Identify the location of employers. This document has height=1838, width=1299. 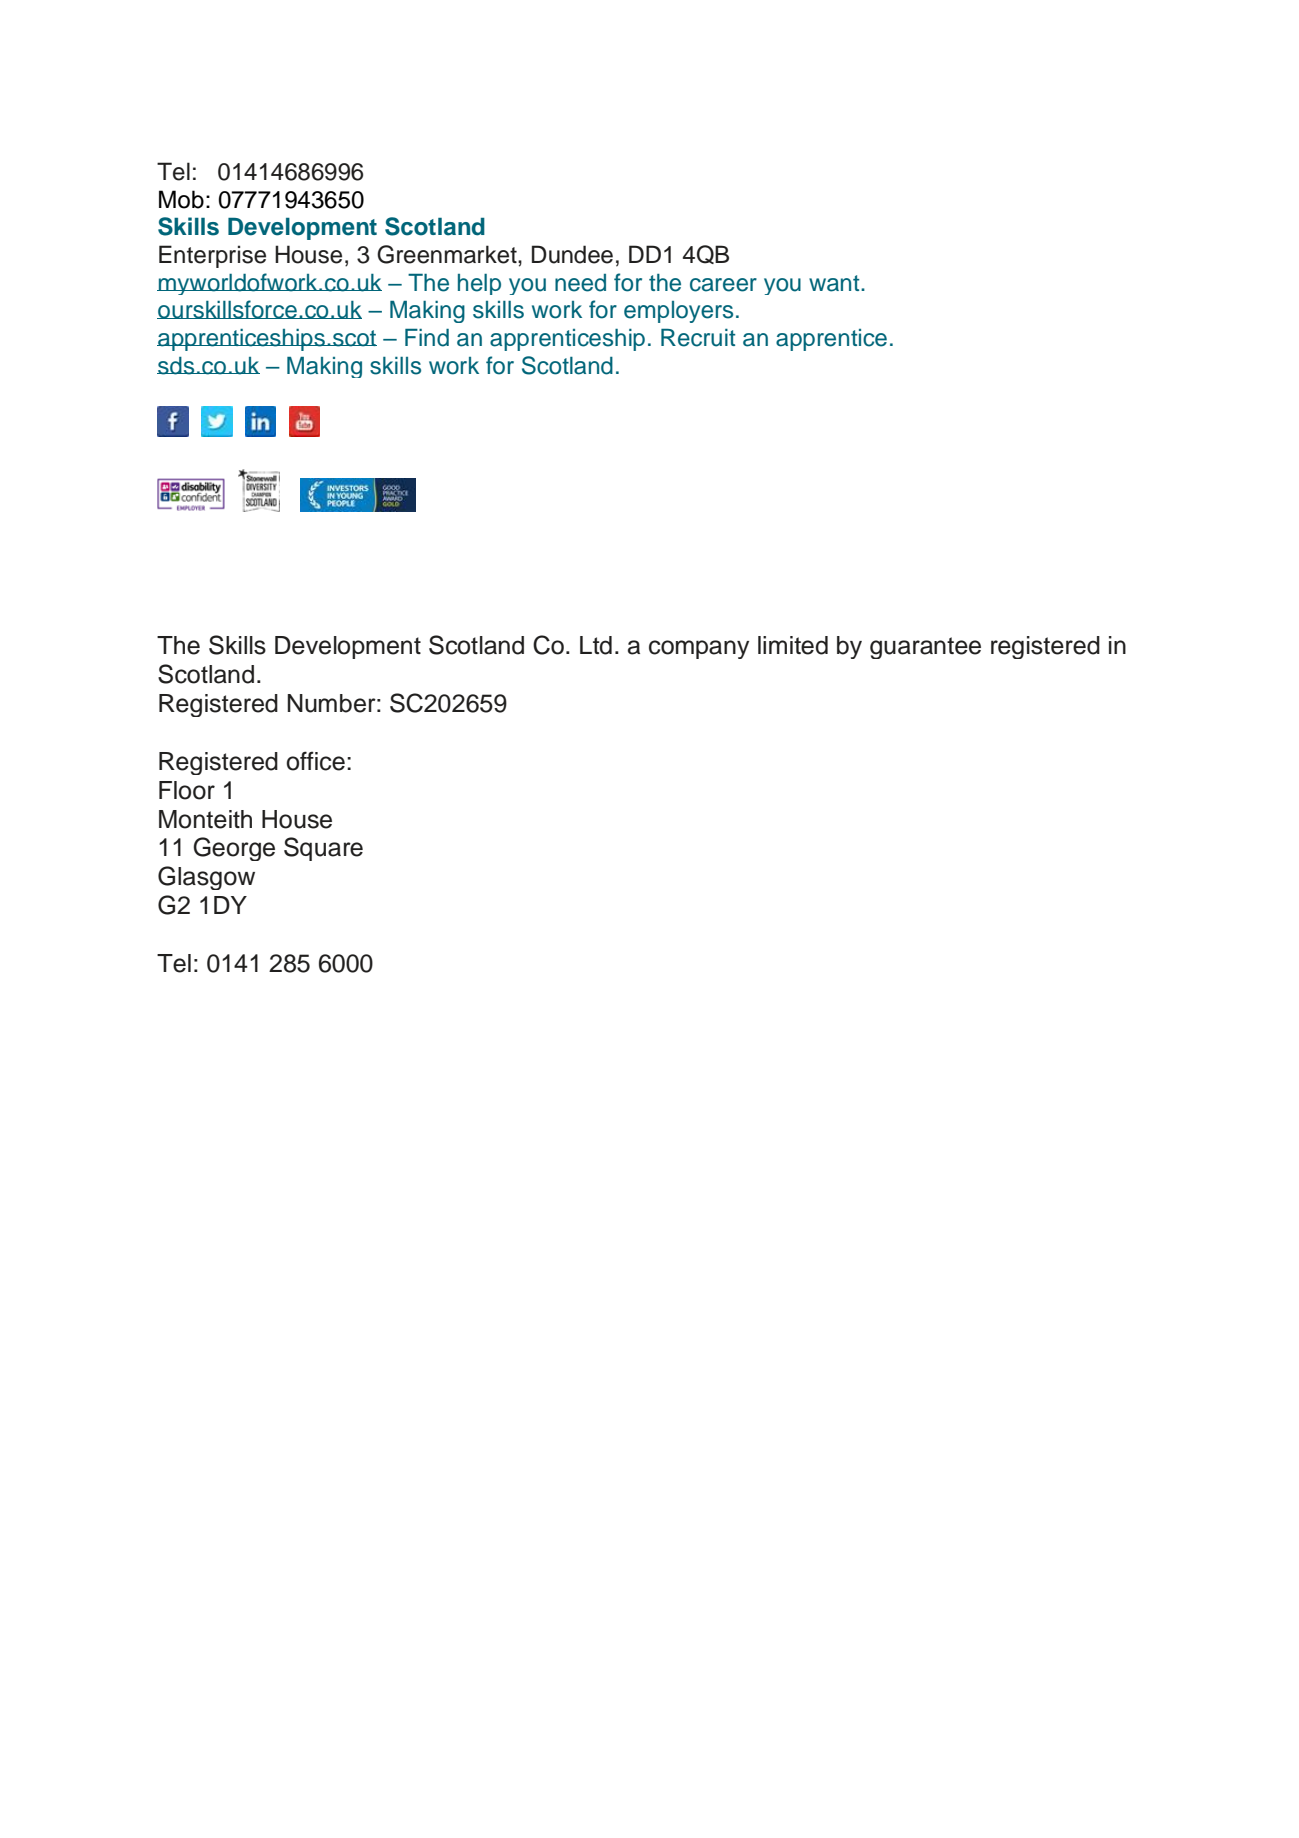
(678, 312).
